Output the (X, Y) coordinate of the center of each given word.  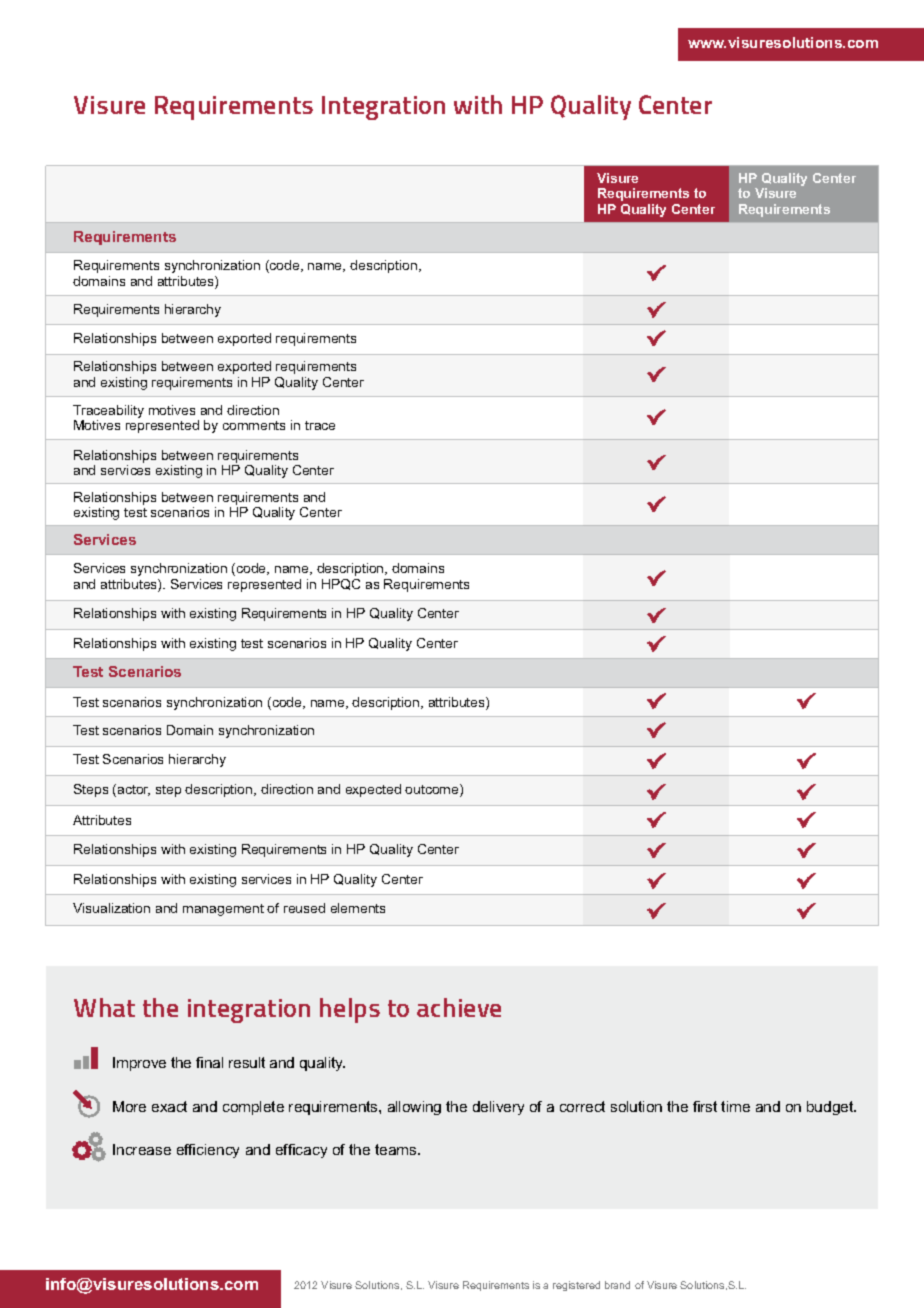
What (104, 1007)
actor (134, 790)
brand (617, 1285)
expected (373, 790)
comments (254, 425)
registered (576, 1286)
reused (304, 908)
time (735, 1106)
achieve (459, 1007)
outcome (433, 790)
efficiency (208, 1151)
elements (358, 908)
